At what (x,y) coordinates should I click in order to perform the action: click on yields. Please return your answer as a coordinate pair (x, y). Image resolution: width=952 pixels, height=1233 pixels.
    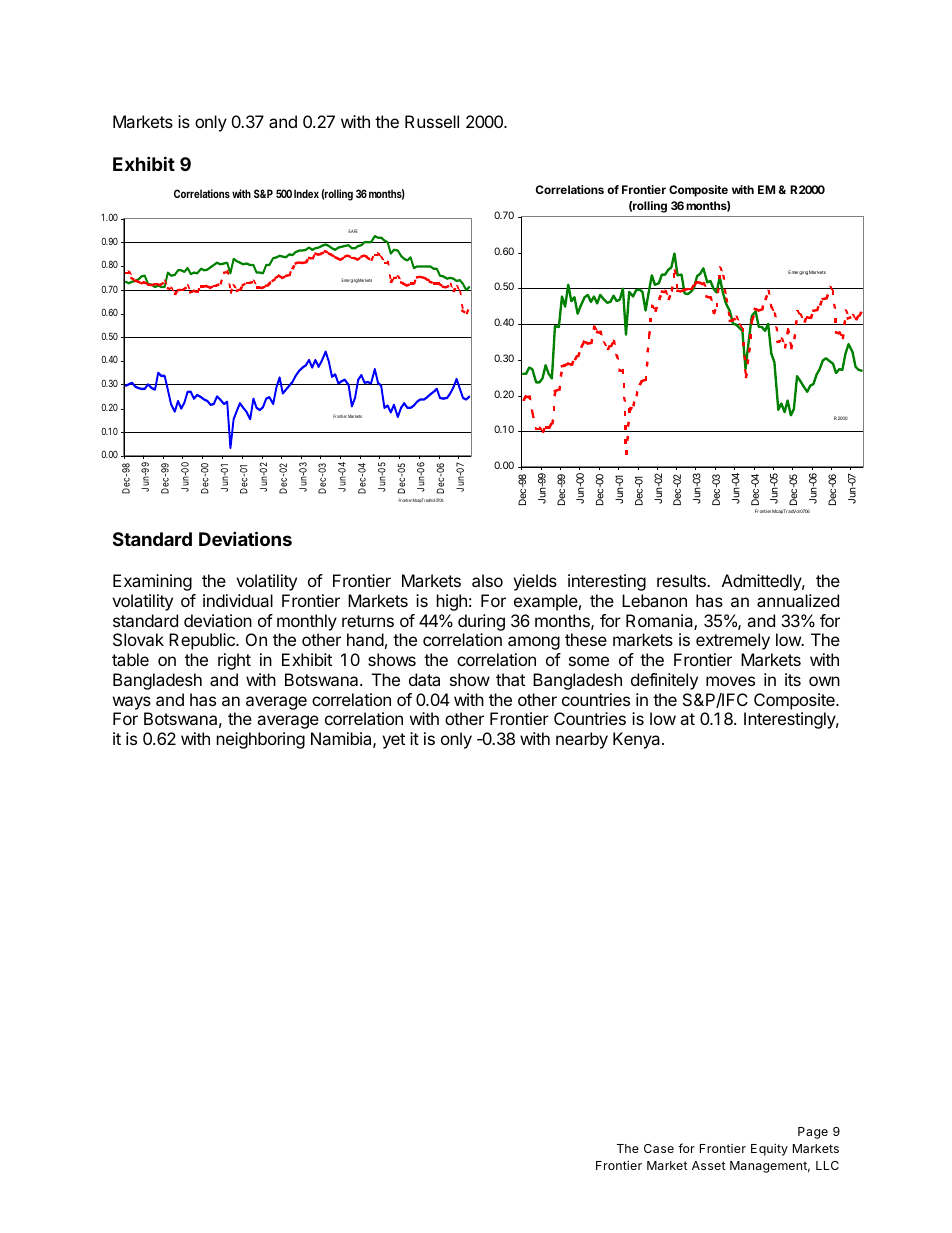
    Looking at the image, I should click on (535, 582).
